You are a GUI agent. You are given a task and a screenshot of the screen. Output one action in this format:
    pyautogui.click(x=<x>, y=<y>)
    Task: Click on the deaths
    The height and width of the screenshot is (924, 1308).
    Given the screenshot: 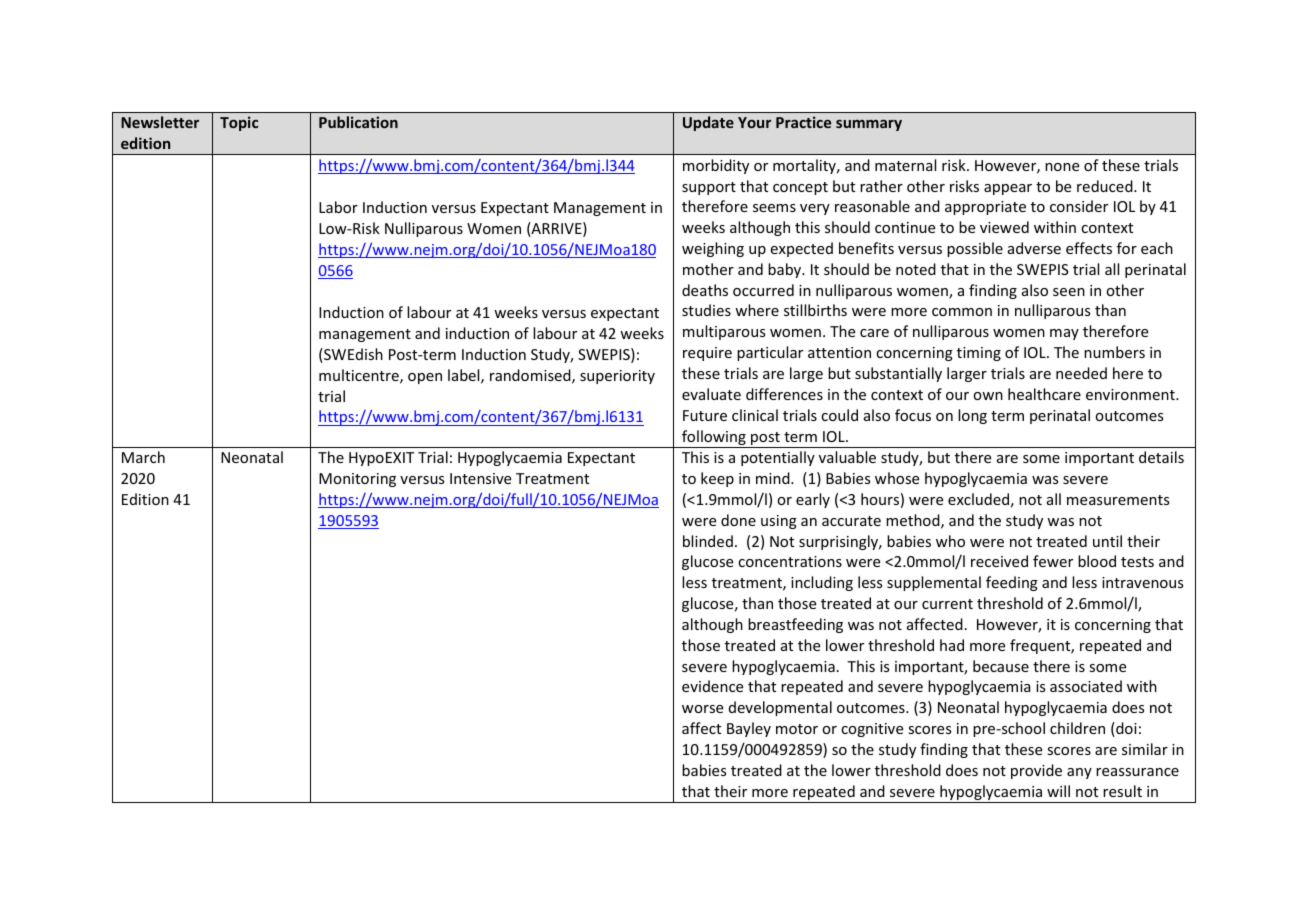 What is the action you would take?
    pyautogui.click(x=705, y=290)
